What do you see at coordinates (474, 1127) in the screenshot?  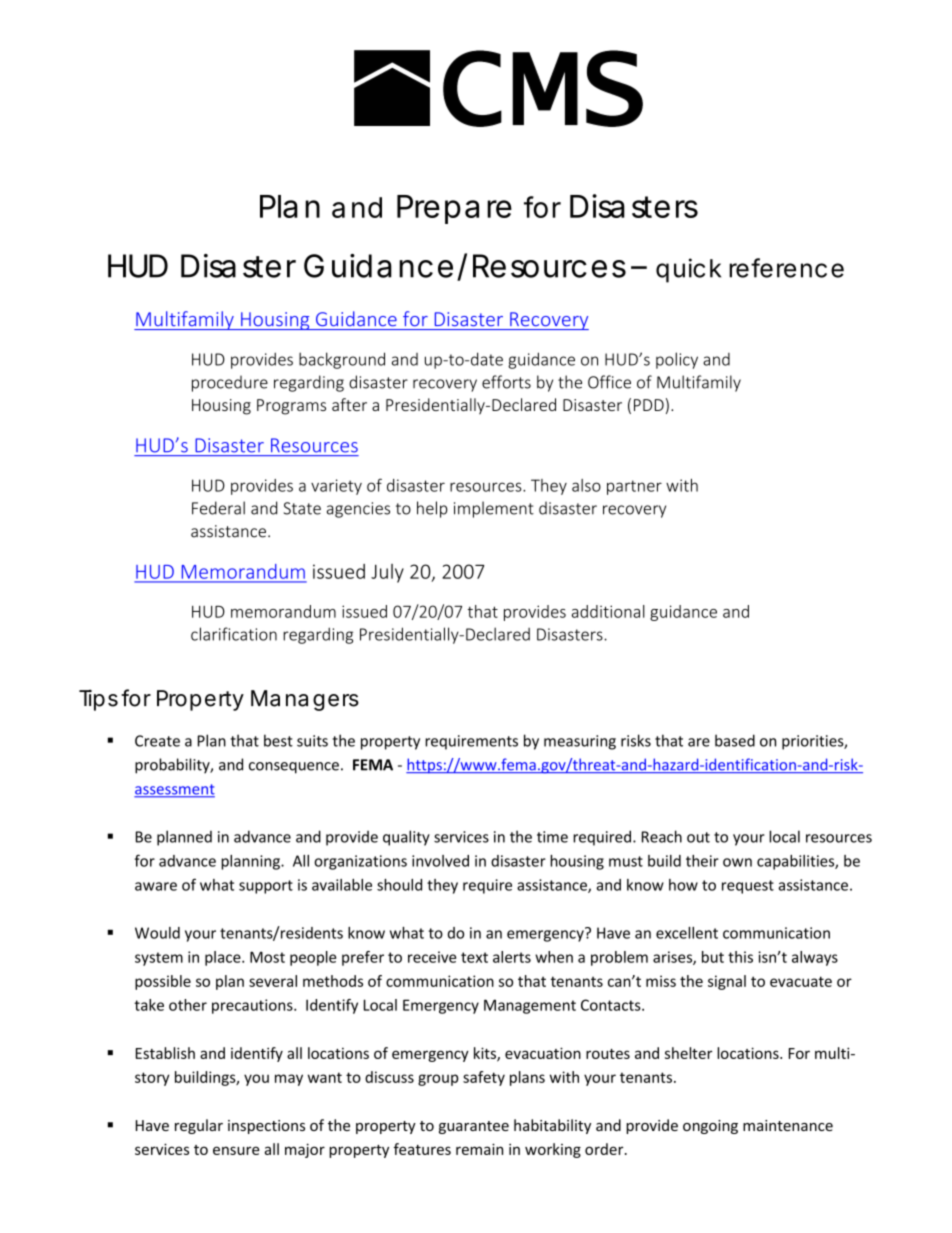 I see `guarantee` at bounding box center [474, 1127].
